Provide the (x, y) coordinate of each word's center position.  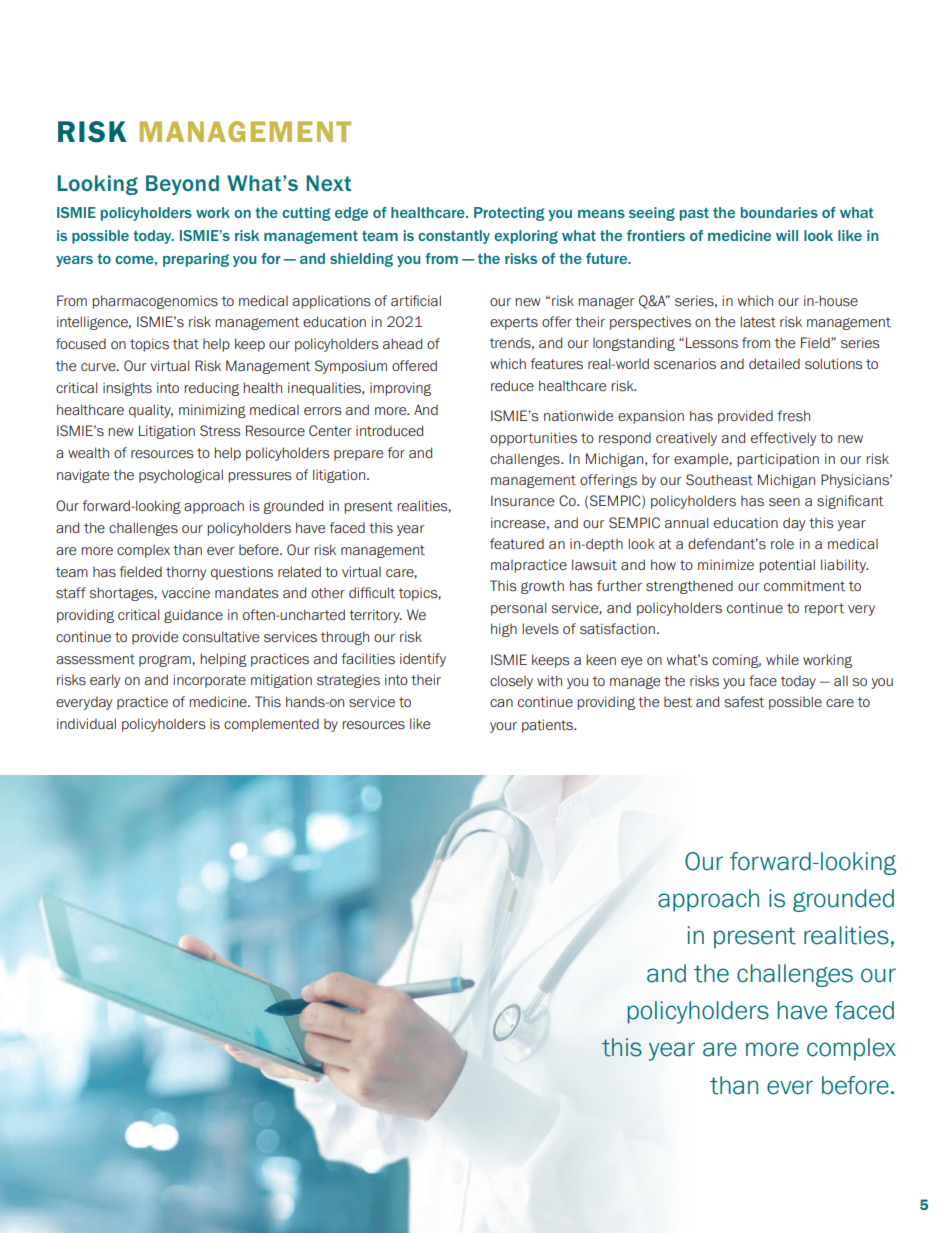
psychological (181, 476)
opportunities (533, 439)
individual (86, 723)
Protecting (509, 214)
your (503, 727)
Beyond (182, 185)
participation (778, 460)
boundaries (779, 212)
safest (744, 702)
